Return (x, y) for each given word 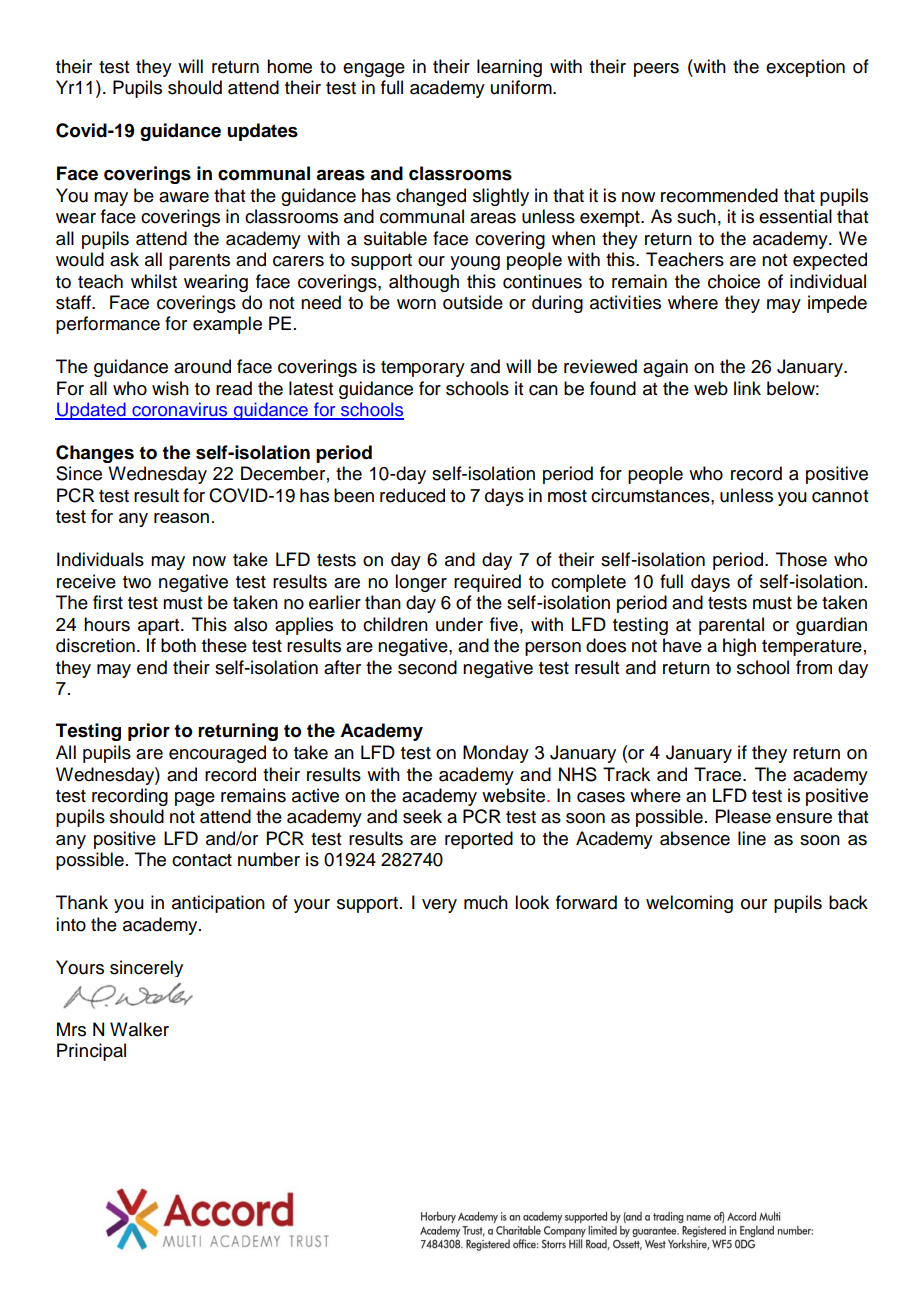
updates (262, 132)
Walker (139, 1029)
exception (805, 68)
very (439, 906)
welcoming (689, 904)
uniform (522, 87)
